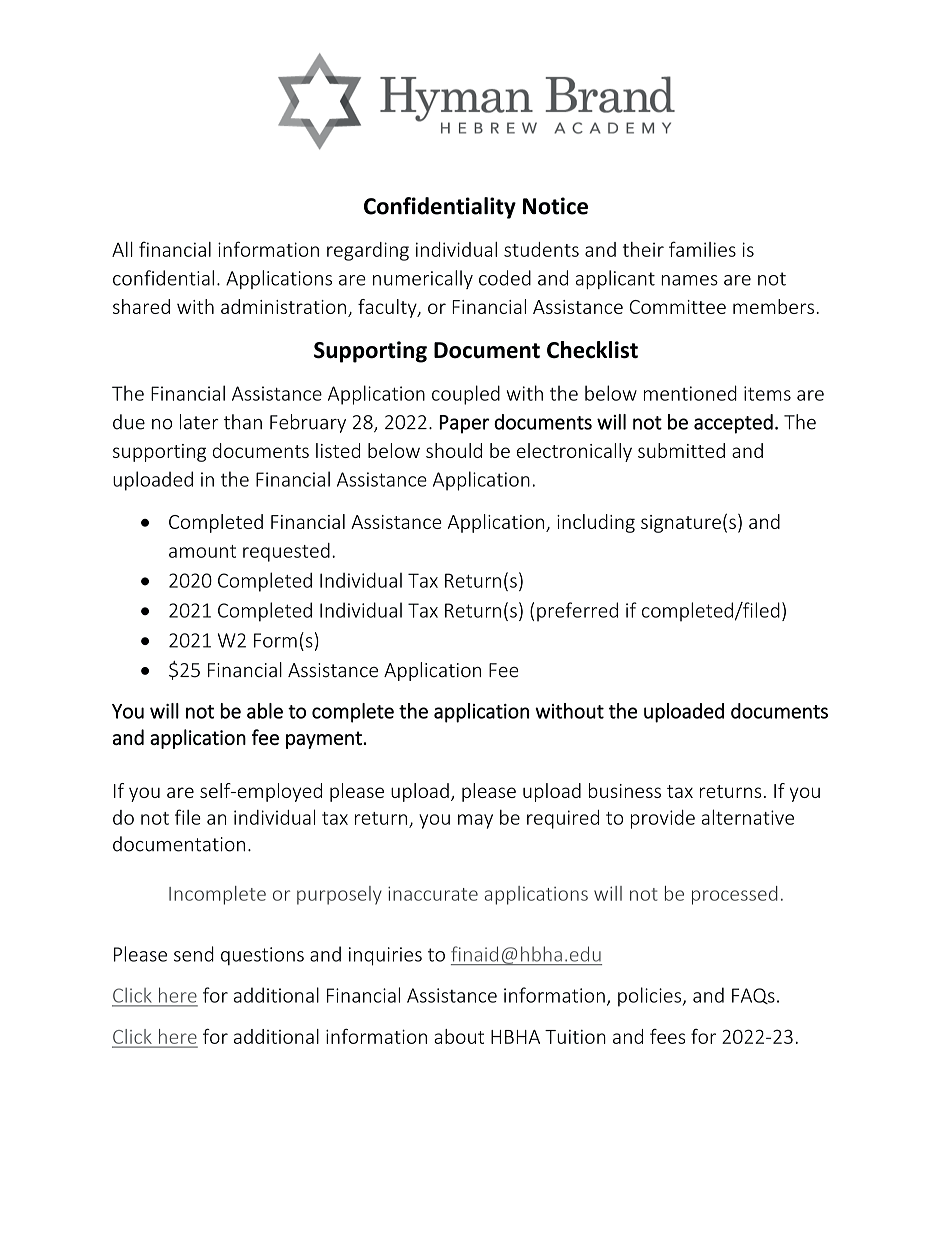 The height and width of the page is (1233, 952). I want to click on numerically, so click(423, 279).
